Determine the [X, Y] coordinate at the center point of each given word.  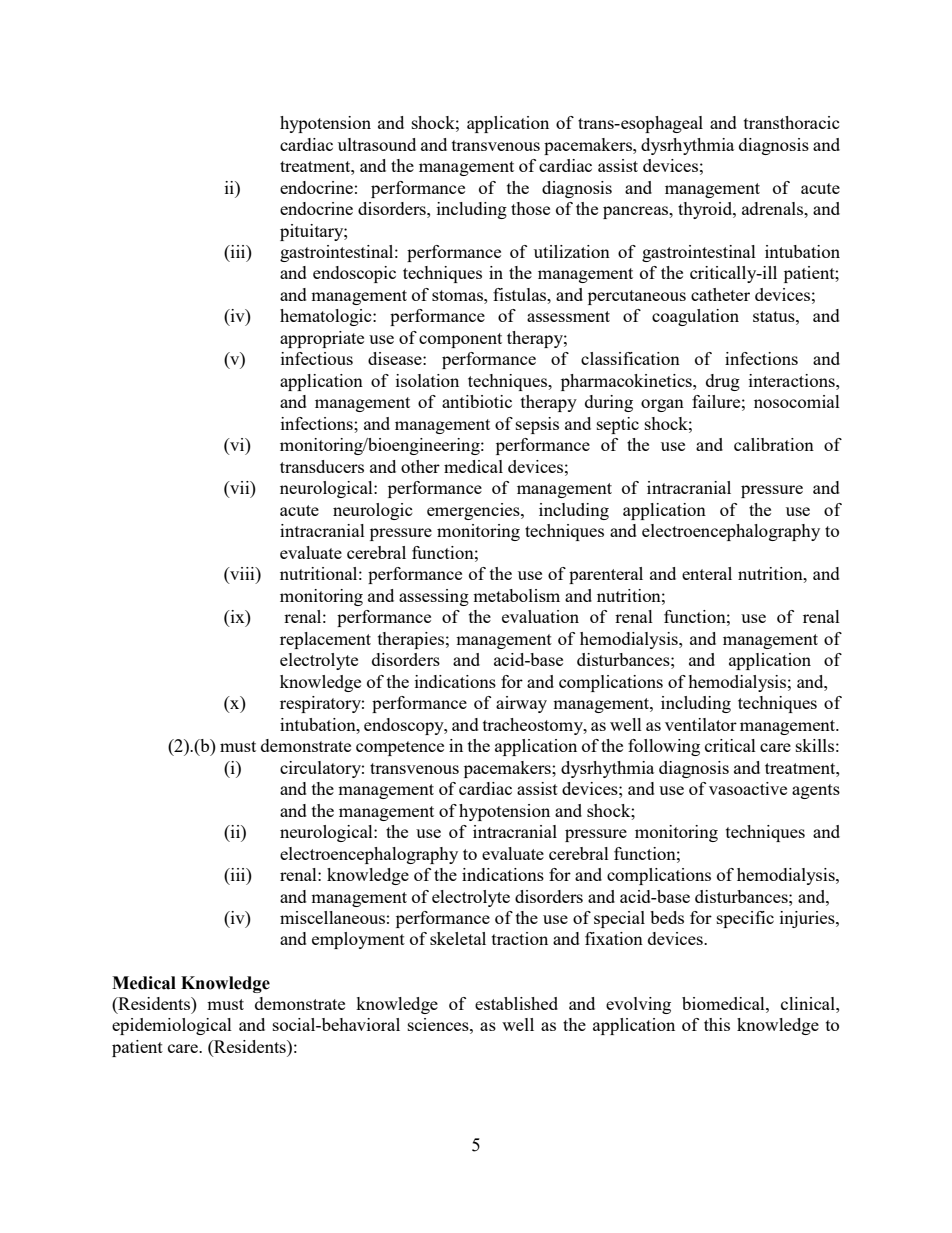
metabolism [516, 595]
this [717, 1024]
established [516, 1003]
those [530, 208]
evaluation [540, 616]
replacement [325, 640]
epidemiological [172, 1026]
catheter [720, 294]
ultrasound [377, 144]
